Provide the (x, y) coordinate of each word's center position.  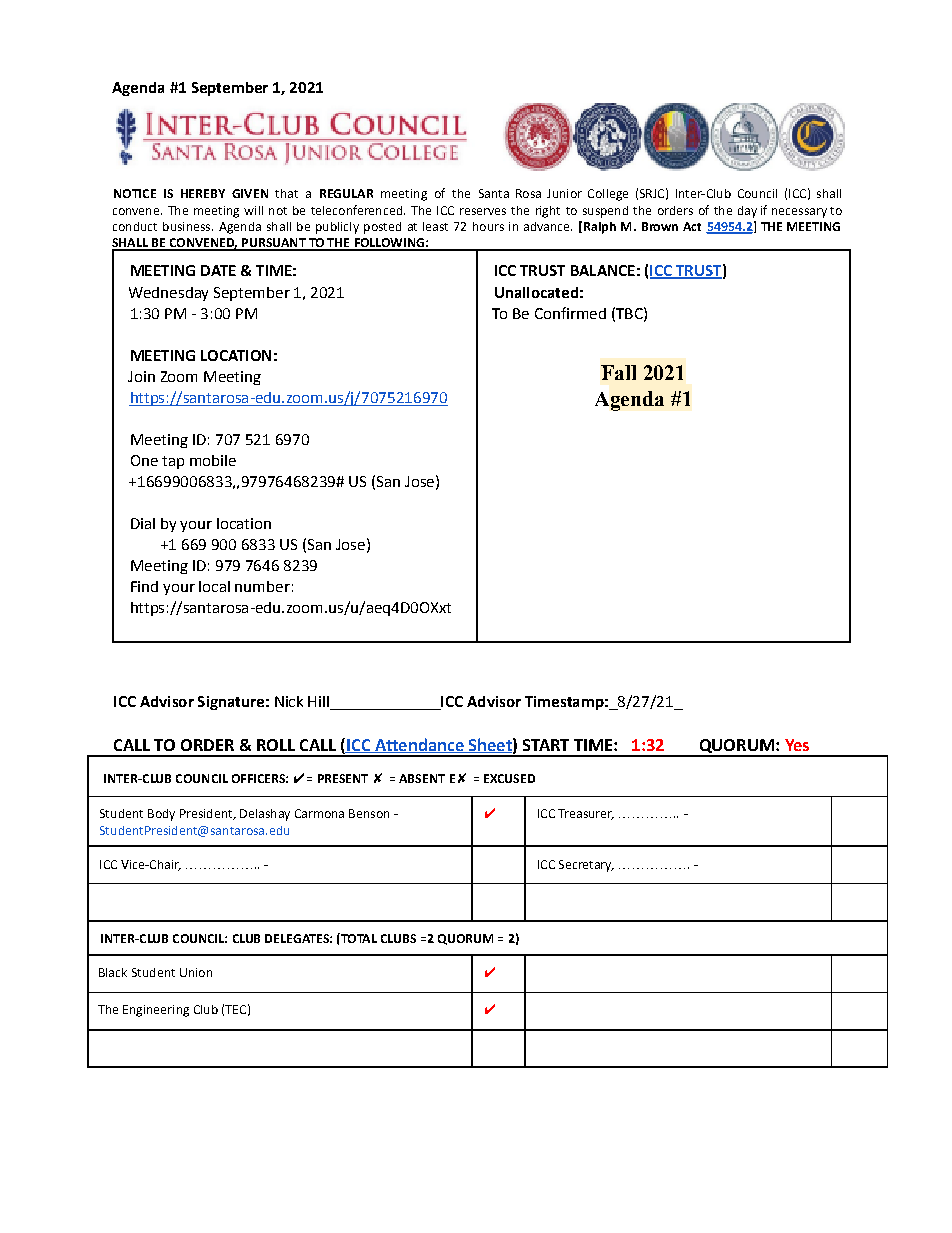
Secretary (586, 866)
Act (692, 226)
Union (196, 972)
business (188, 226)
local (214, 586)
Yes (797, 745)
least (435, 226)
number (262, 586)
